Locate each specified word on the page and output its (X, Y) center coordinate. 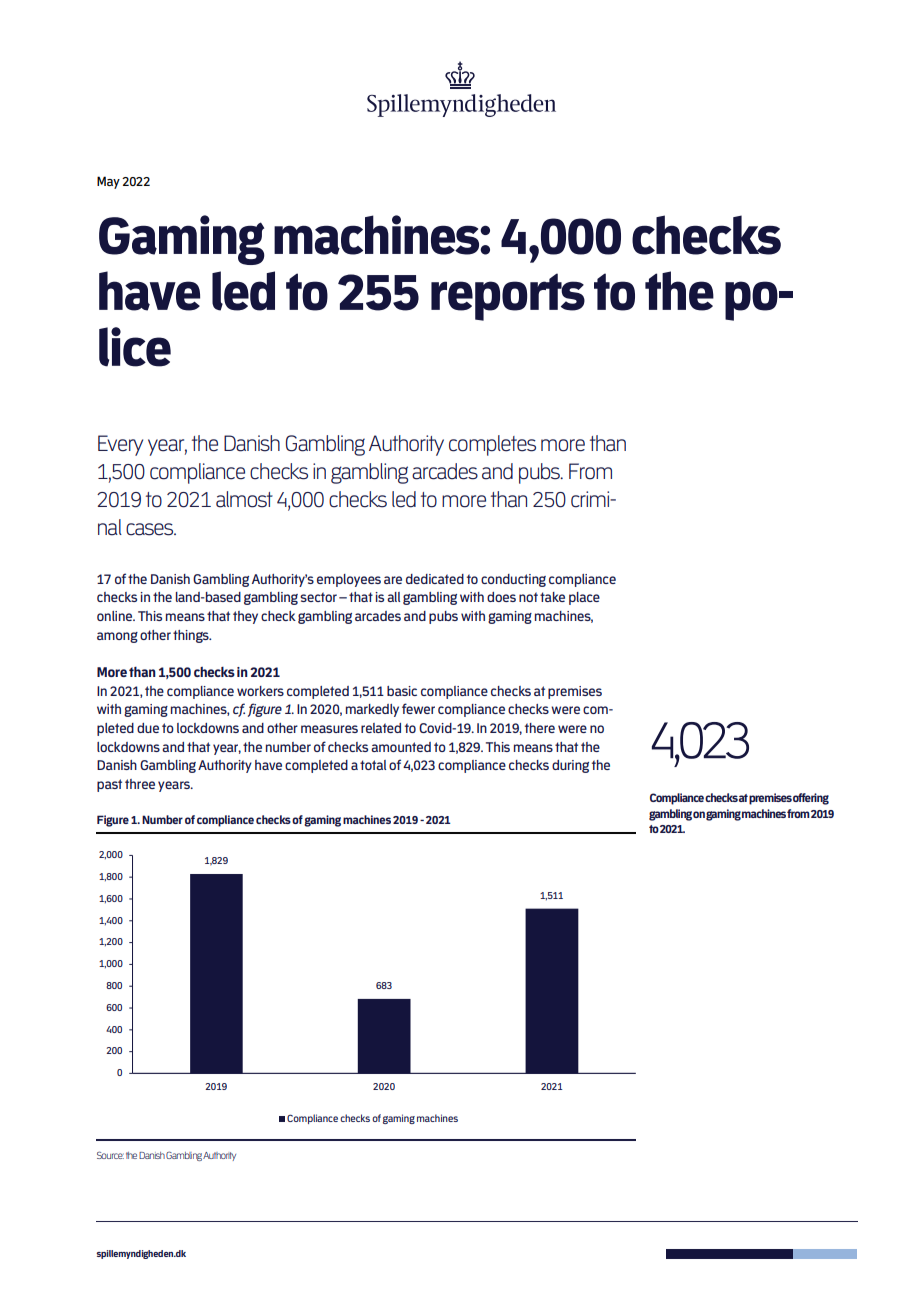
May (108, 182)
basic (402, 691)
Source (110, 1155)
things (192, 636)
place (584, 598)
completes (492, 445)
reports (508, 297)
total (373, 765)
